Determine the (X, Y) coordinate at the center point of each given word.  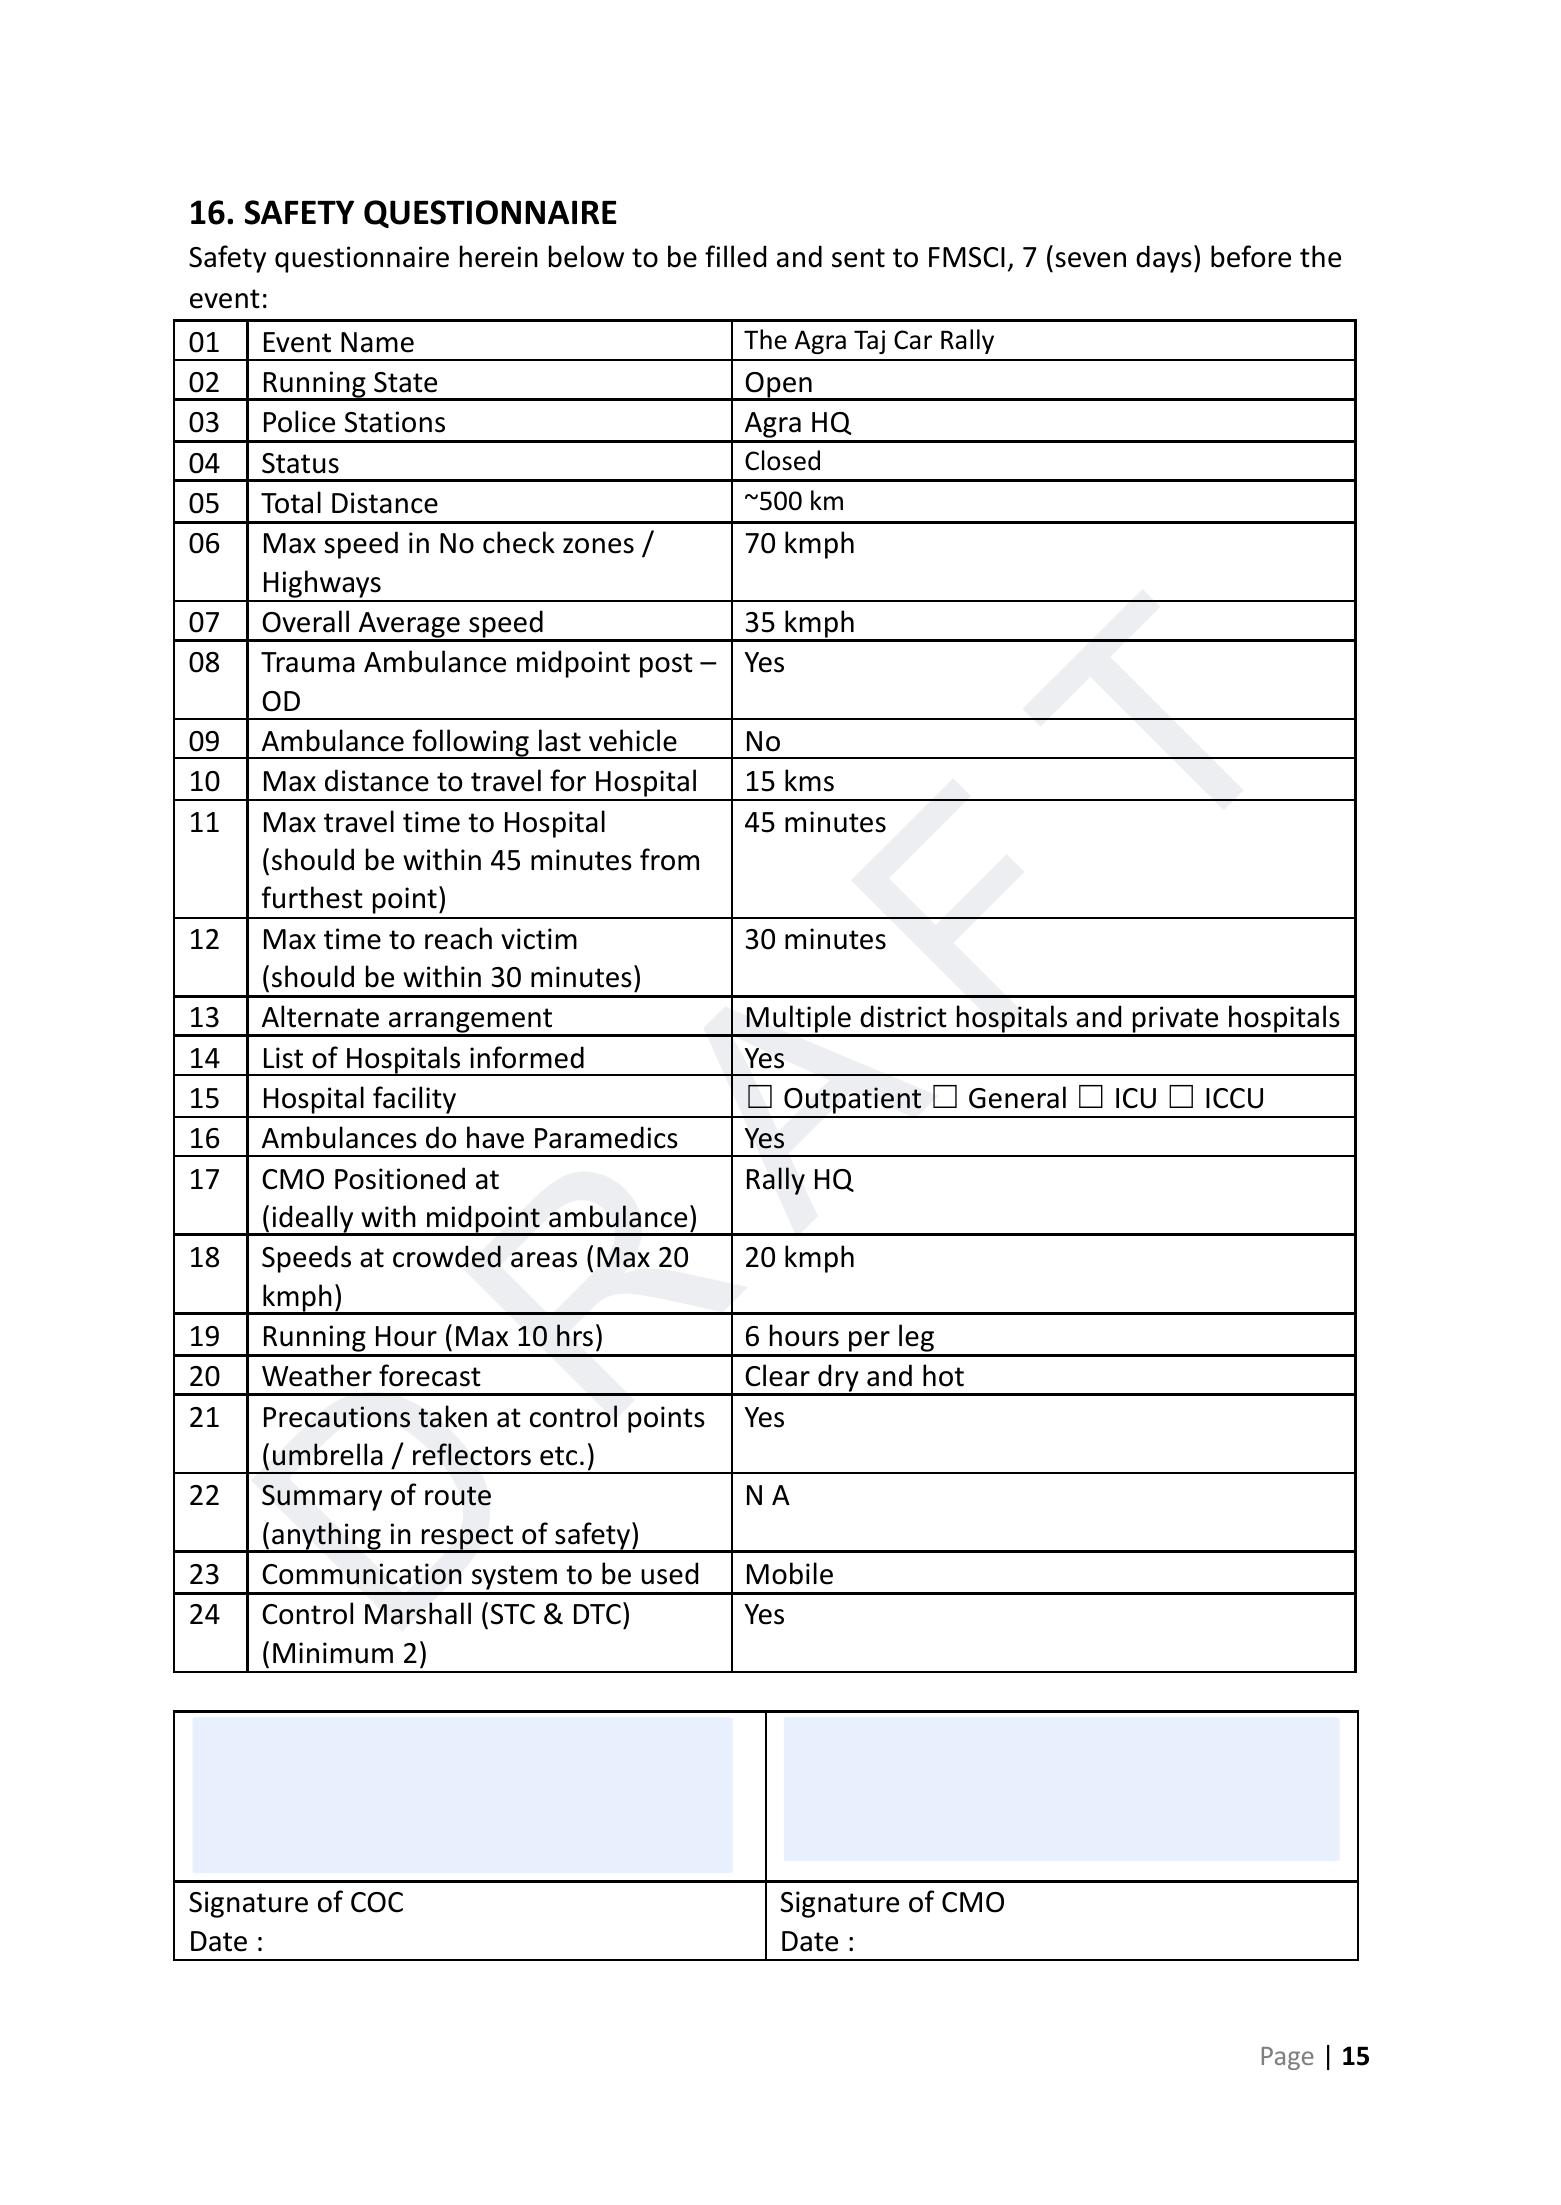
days (1164, 259)
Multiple (799, 1020)
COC (377, 1902)
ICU (1136, 1098)
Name (377, 342)
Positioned (400, 1178)
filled (735, 256)
